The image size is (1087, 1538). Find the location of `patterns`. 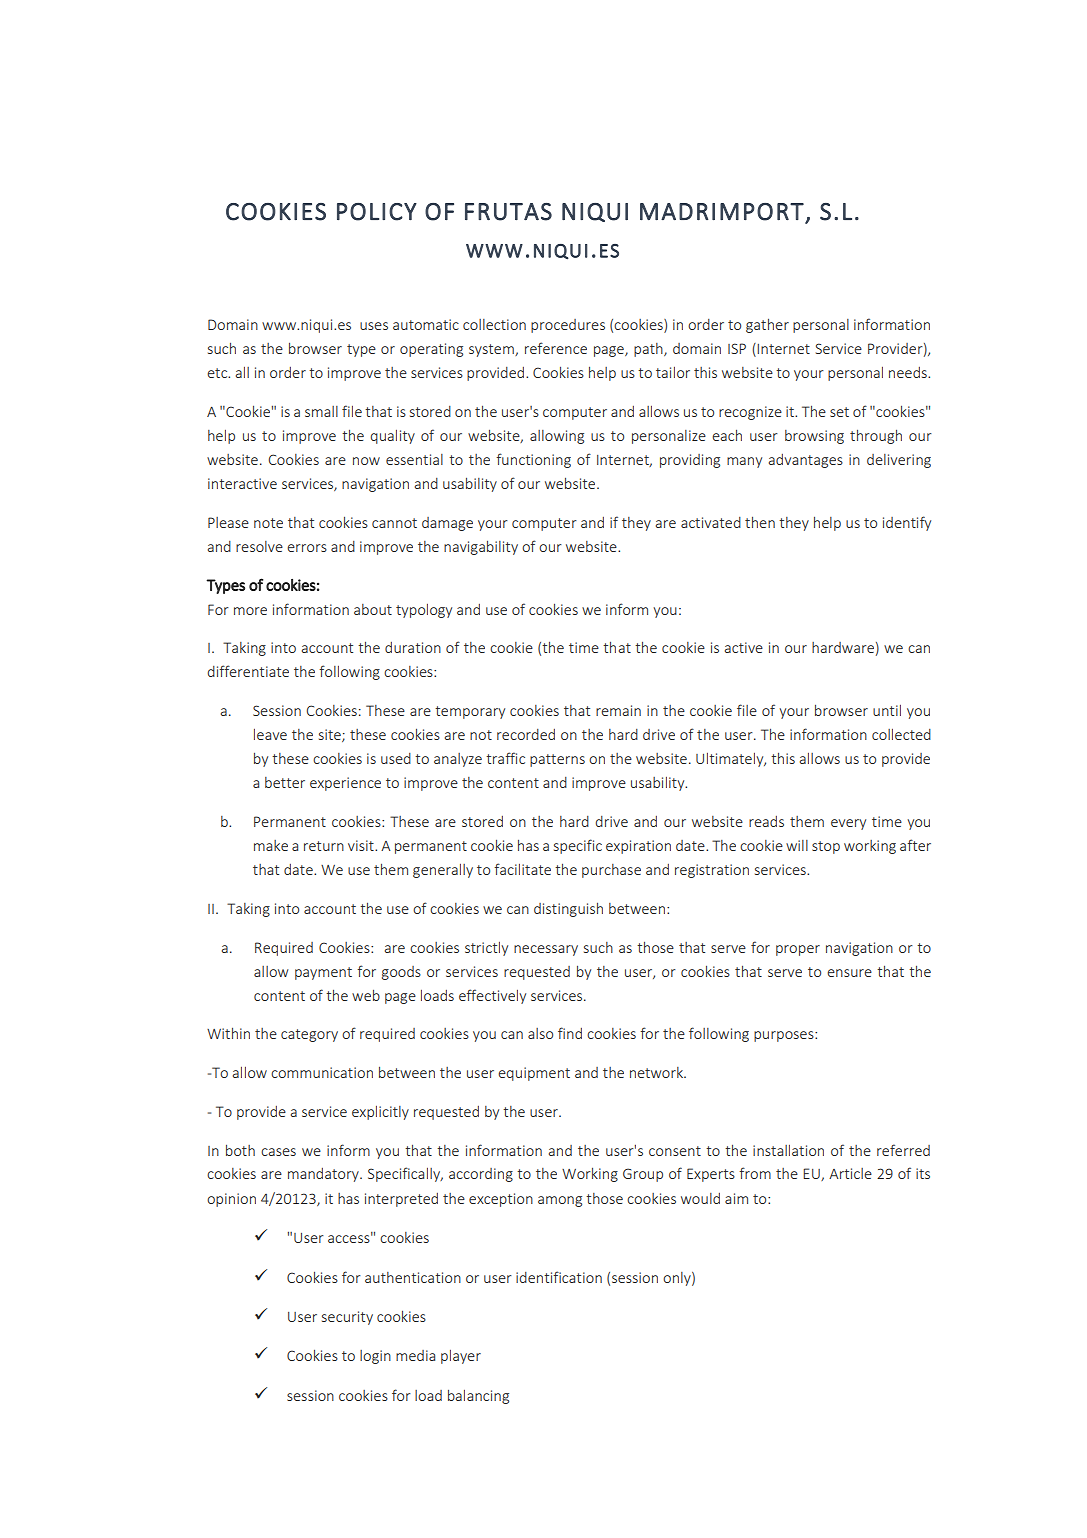

patterns is located at coordinates (557, 760).
